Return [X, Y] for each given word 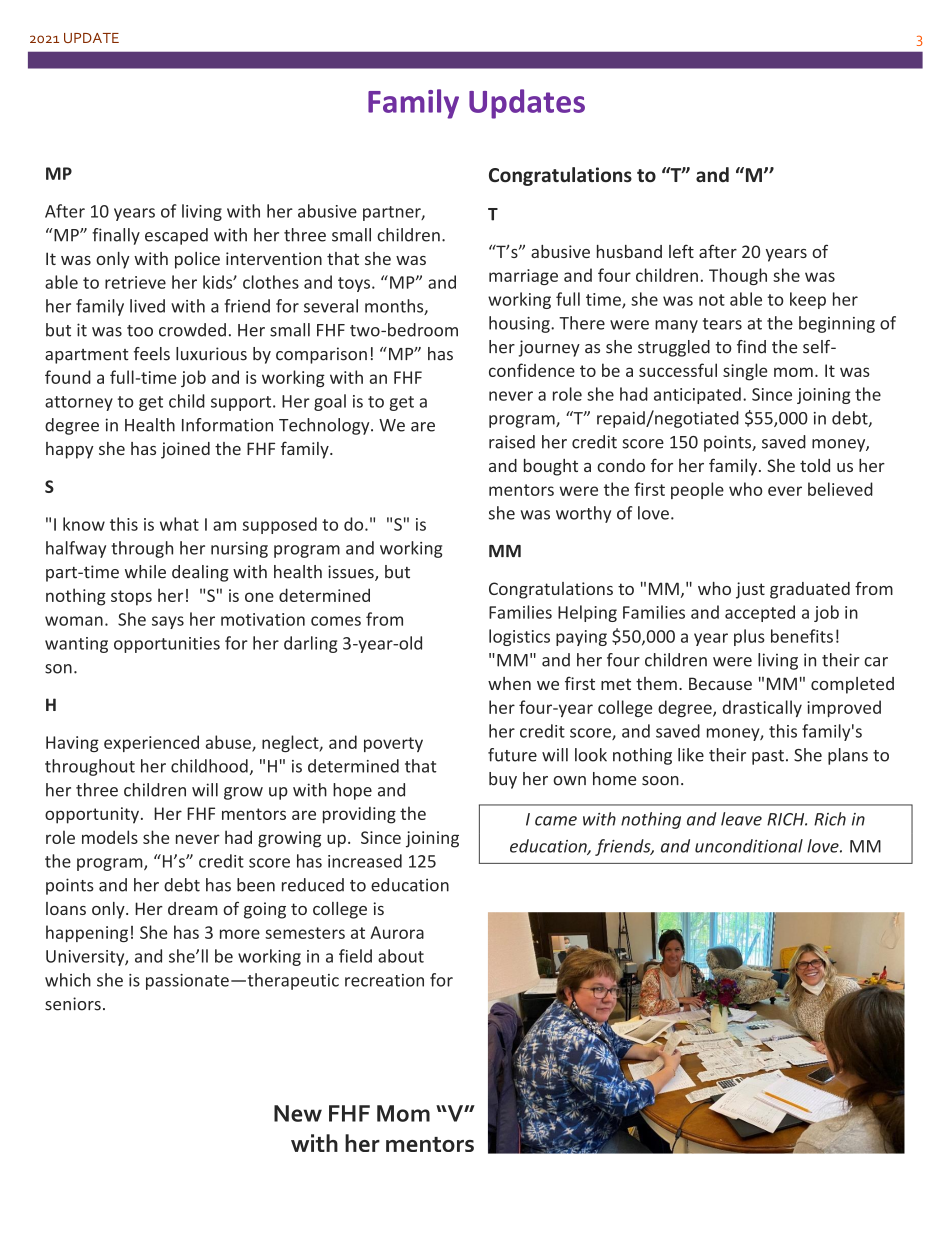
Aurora [397, 932]
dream [193, 908]
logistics [519, 637]
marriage [523, 277]
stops [131, 598]
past [768, 757]
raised [512, 442]
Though [738, 276]
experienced [151, 743]
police [197, 260]
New [298, 1113]
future [512, 755]
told [815, 465]
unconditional [749, 846]
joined [185, 450]
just [750, 590]
